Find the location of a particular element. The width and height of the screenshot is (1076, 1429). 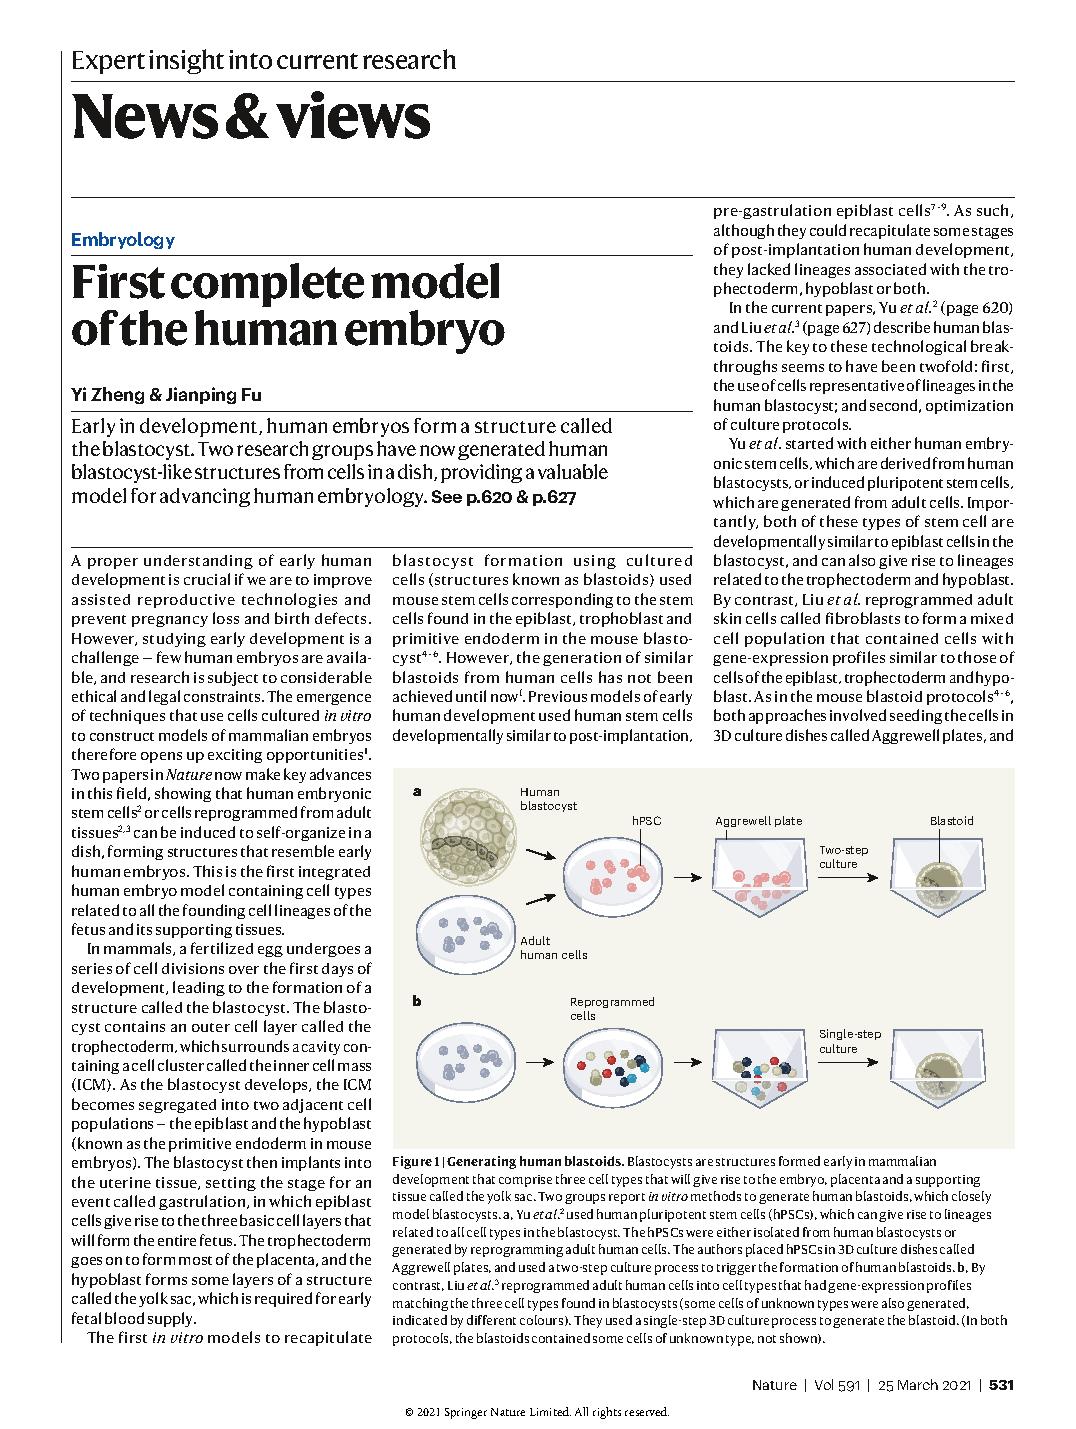

supply is located at coordinates (172, 1319).
